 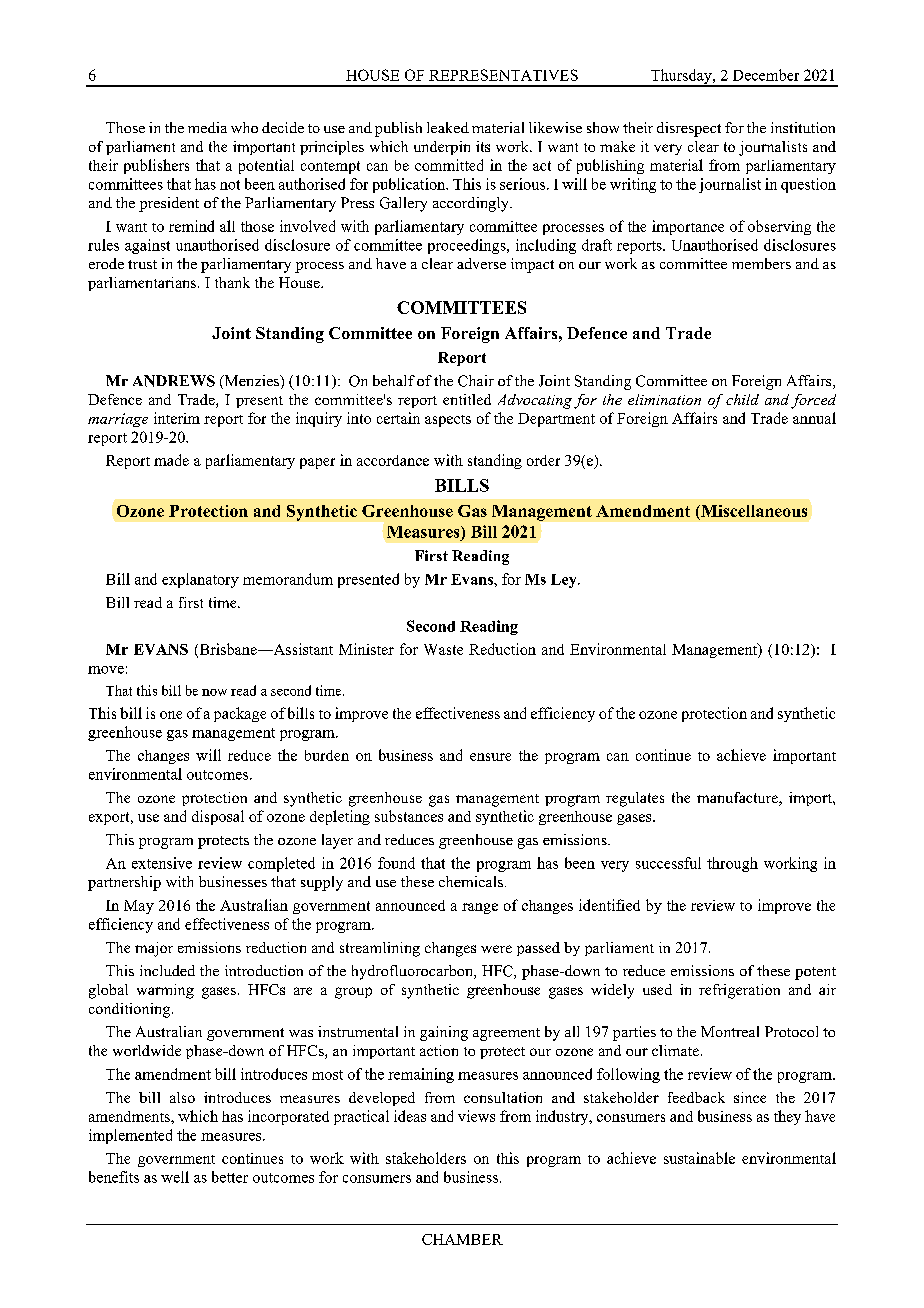 What do you see at coordinates (162, 863) in the document?
I see `extensive` at bounding box center [162, 863].
